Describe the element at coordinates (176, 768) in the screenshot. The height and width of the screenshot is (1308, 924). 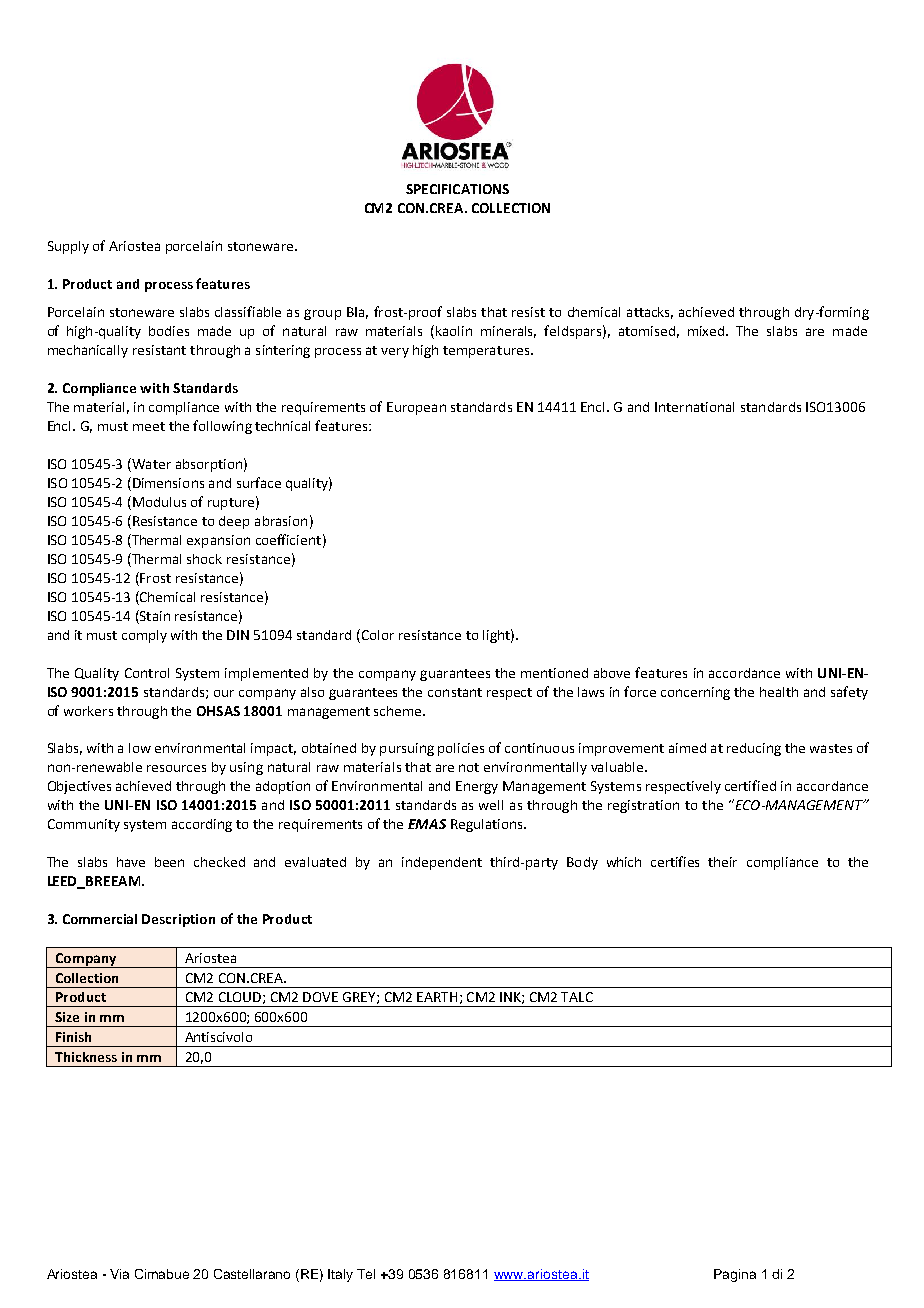
I see `resources` at that location.
